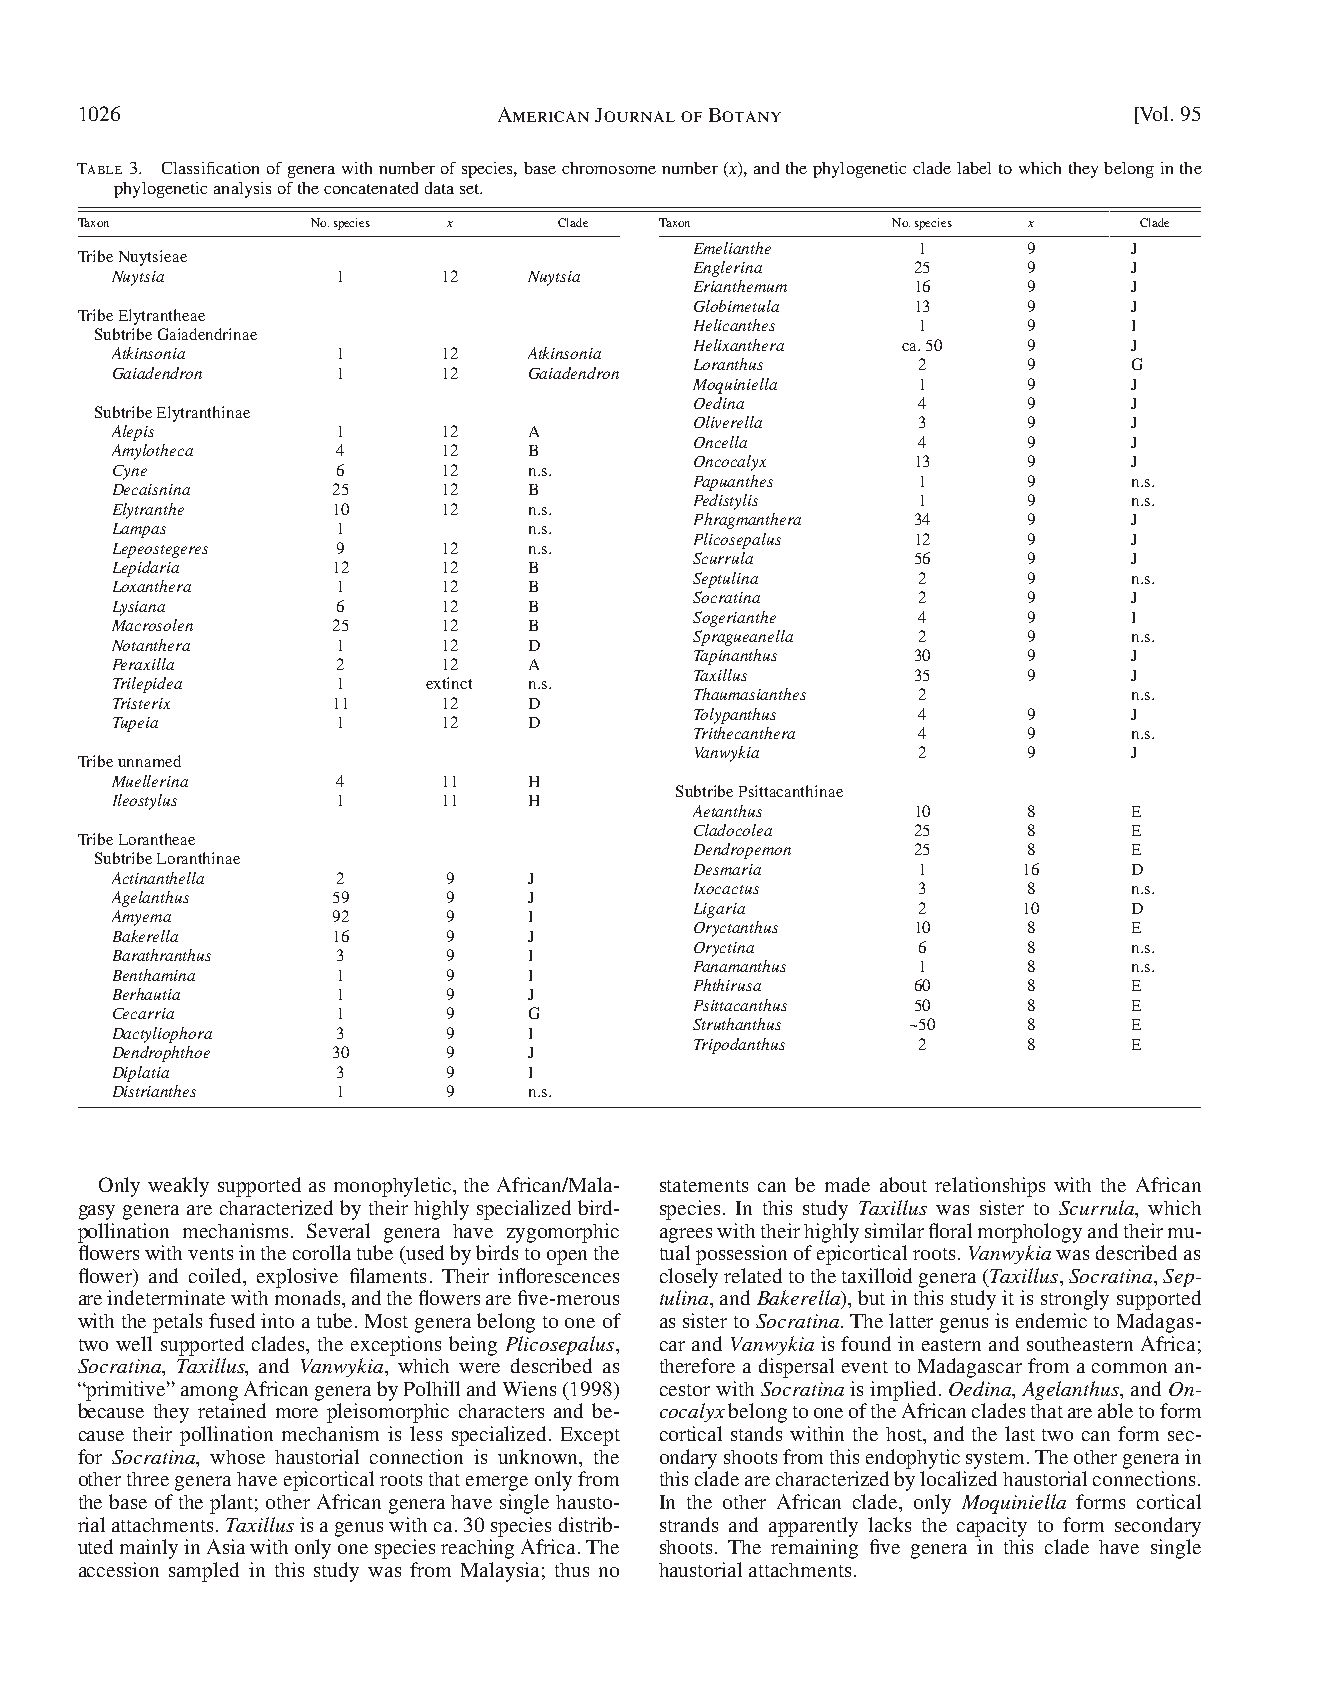 The image size is (1318, 1706). I want to click on label, so click(974, 168).
